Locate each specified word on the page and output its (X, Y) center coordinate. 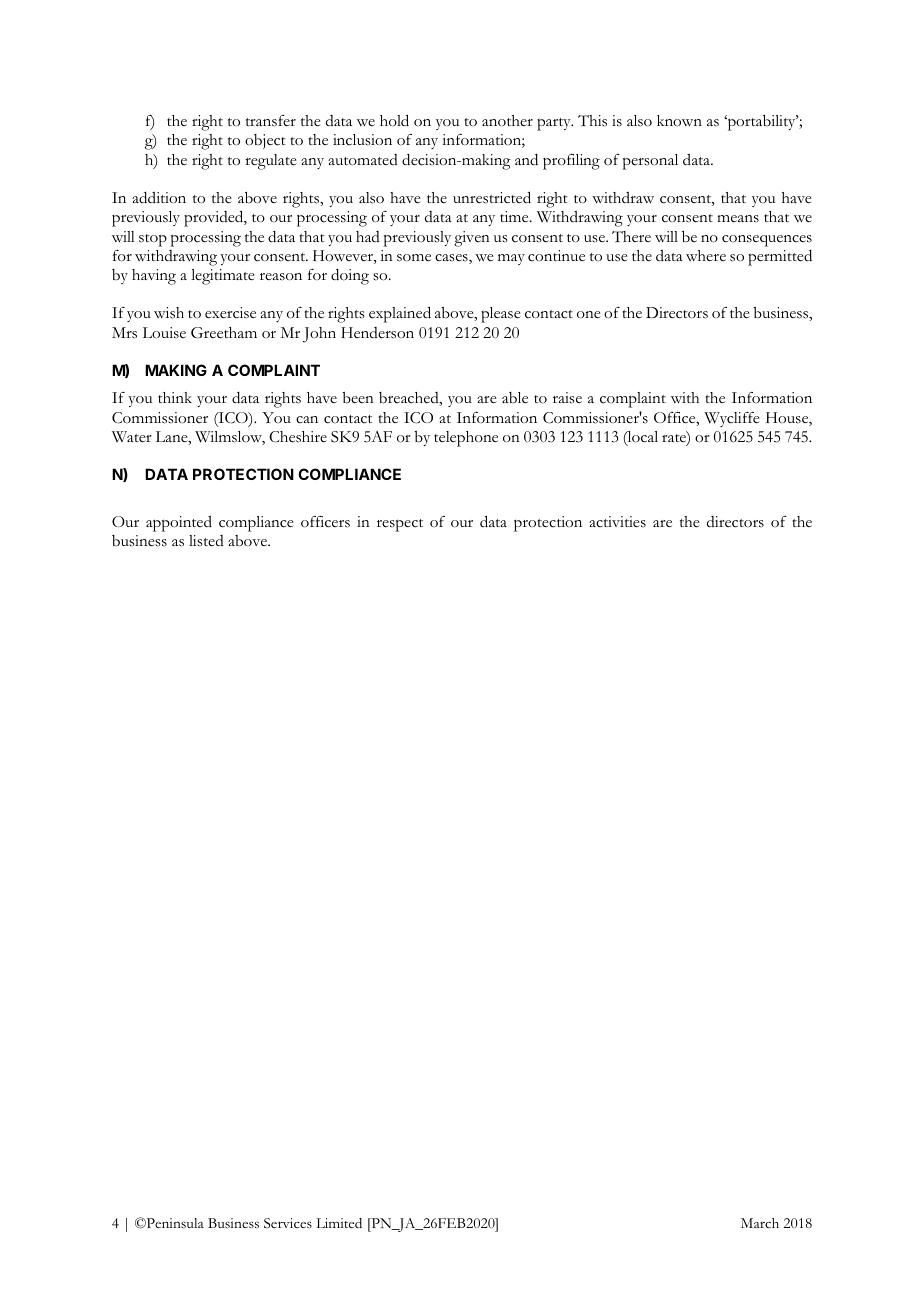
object (265, 141)
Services (288, 1223)
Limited (339, 1223)
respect (400, 525)
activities (617, 522)
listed (206, 541)
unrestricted (492, 197)
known (679, 121)
